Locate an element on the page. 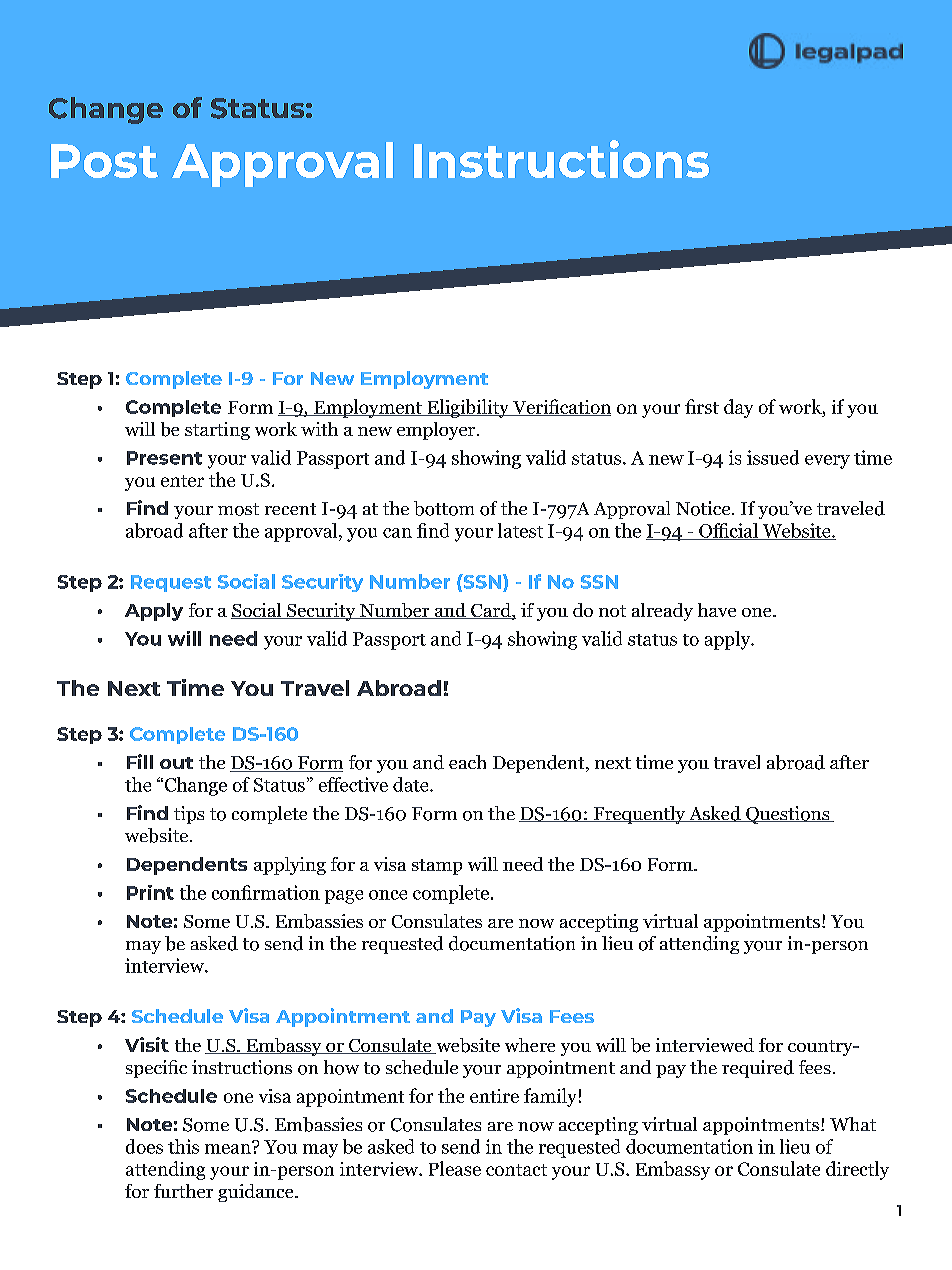 The image size is (952, 1270). Print is located at coordinates (150, 892).
